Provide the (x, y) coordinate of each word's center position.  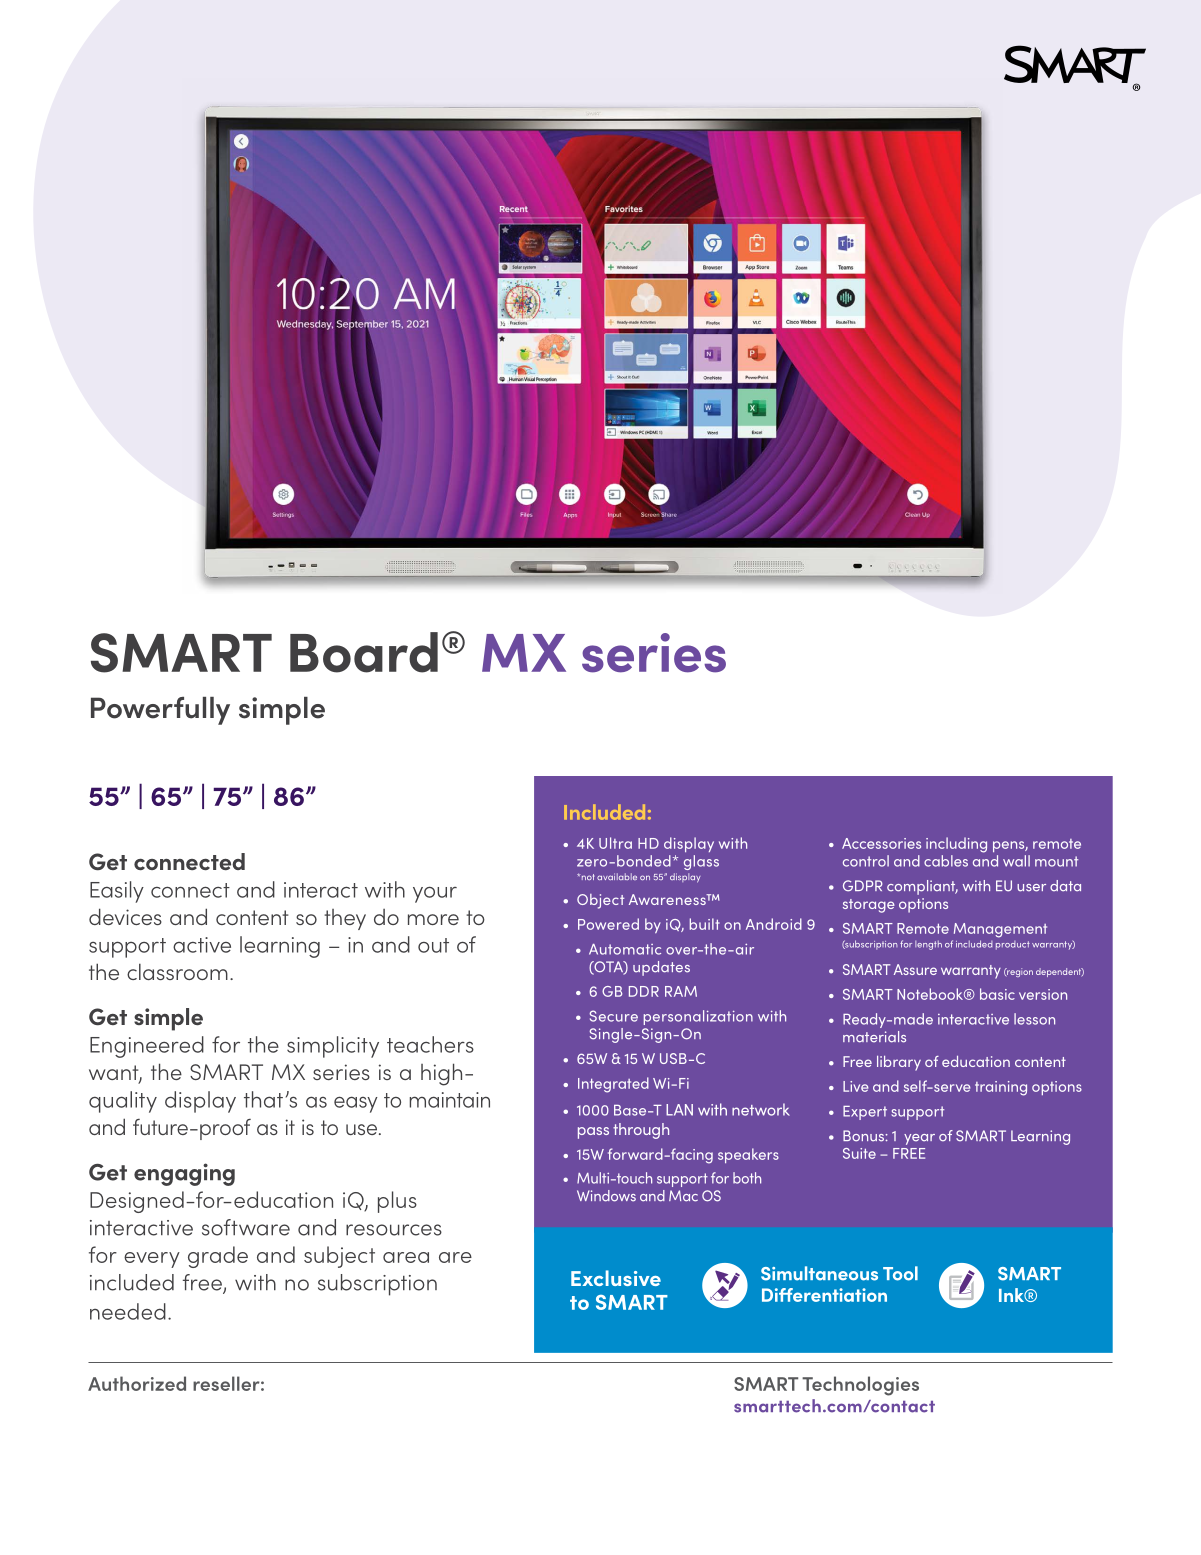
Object (600, 901)
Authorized (137, 1383)
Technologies (860, 1386)
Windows (606, 1196)
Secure (614, 1016)
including (956, 845)
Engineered (147, 1047)
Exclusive (616, 1278)
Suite (859, 1153)
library (899, 1063)
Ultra (615, 843)
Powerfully (160, 711)
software (246, 1227)
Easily (117, 892)
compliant (922, 887)
